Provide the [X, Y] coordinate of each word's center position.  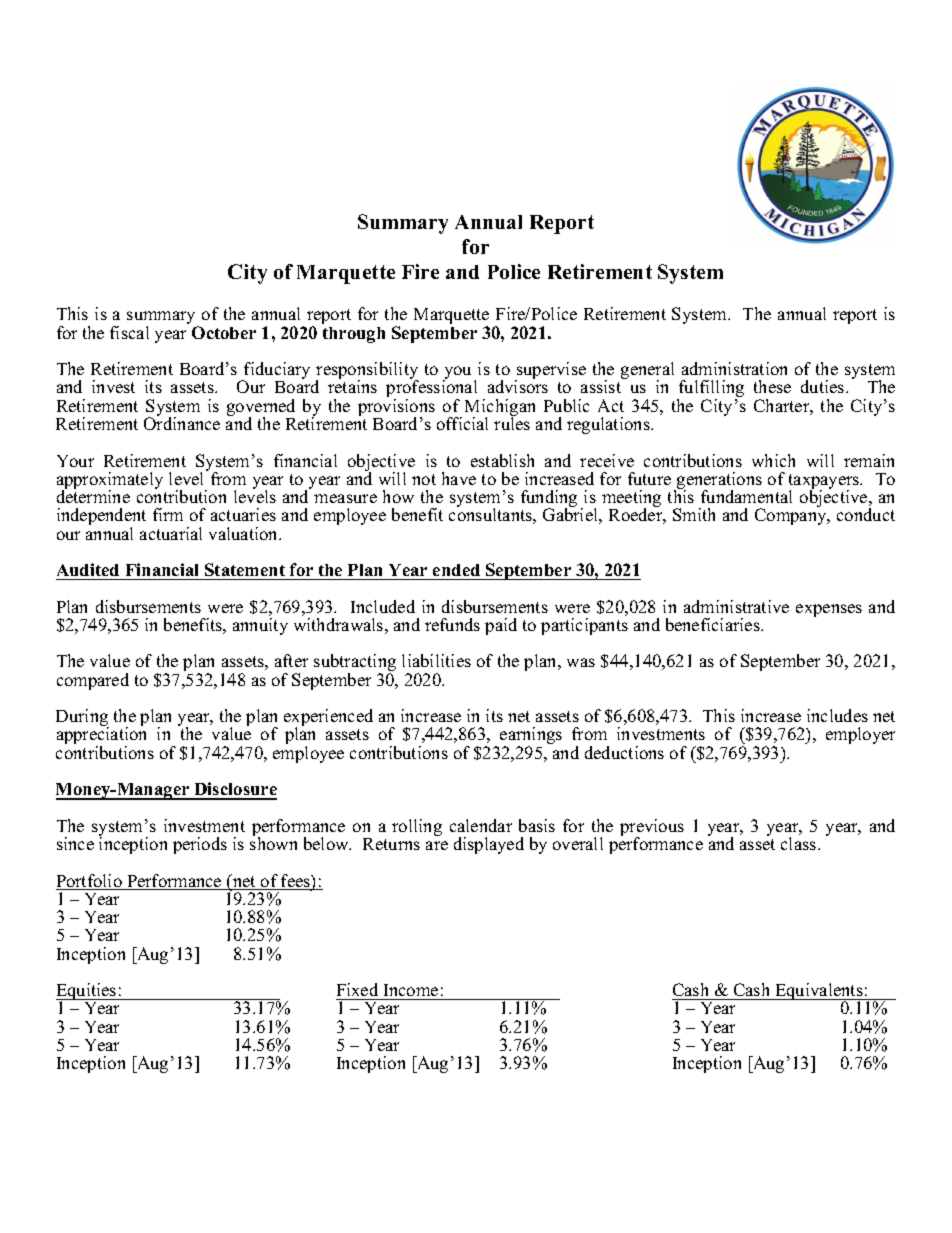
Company [792, 516]
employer [860, 735]
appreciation [101, 736]
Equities [87, 993]
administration [734, 368]
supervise [550, 372]
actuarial [171, 533]
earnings [531, 737]
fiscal [129, 332]
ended [456, 570]
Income [411, 990]
